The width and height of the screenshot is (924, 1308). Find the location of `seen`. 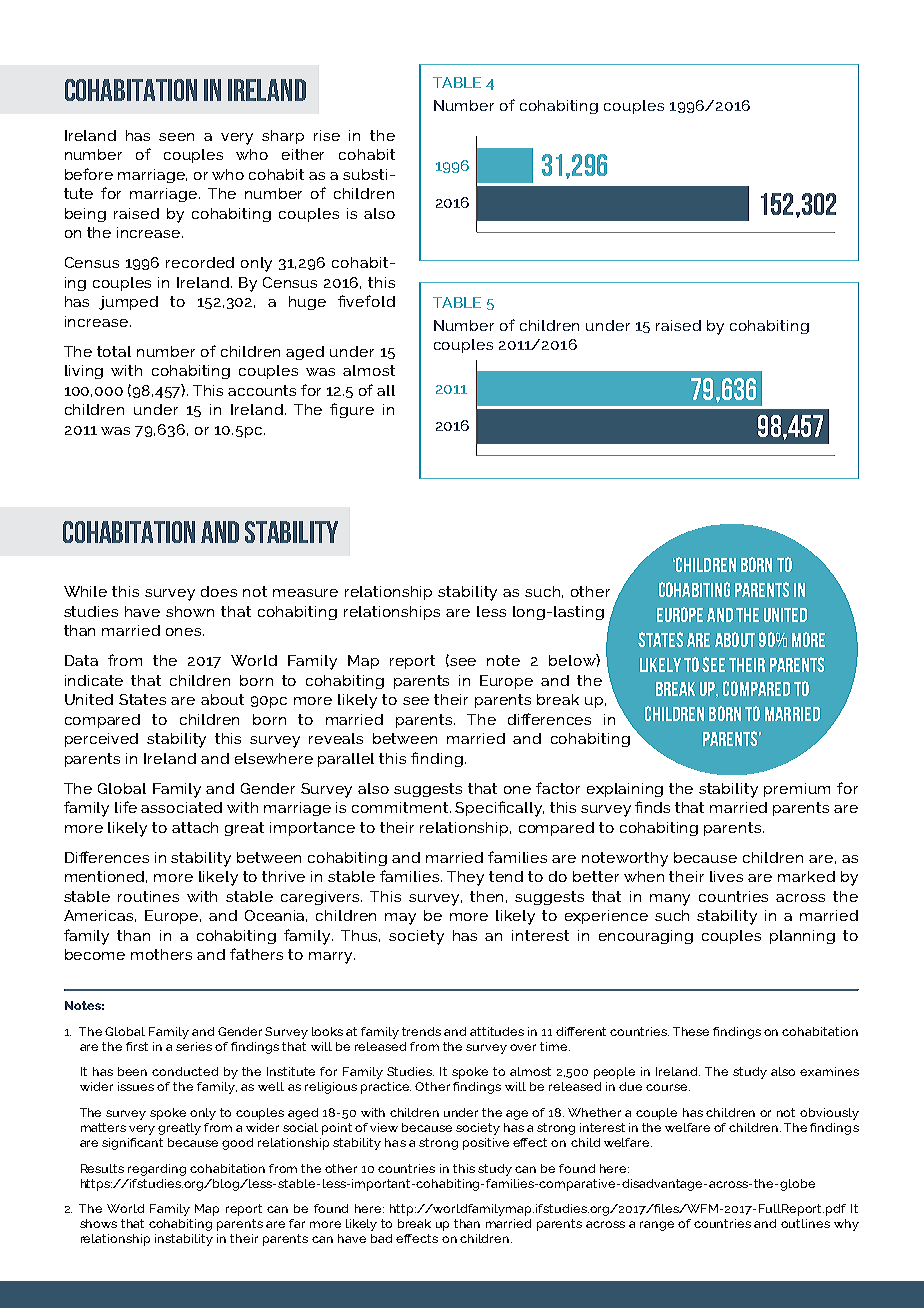

seen is located at coordinates (176, 137).
